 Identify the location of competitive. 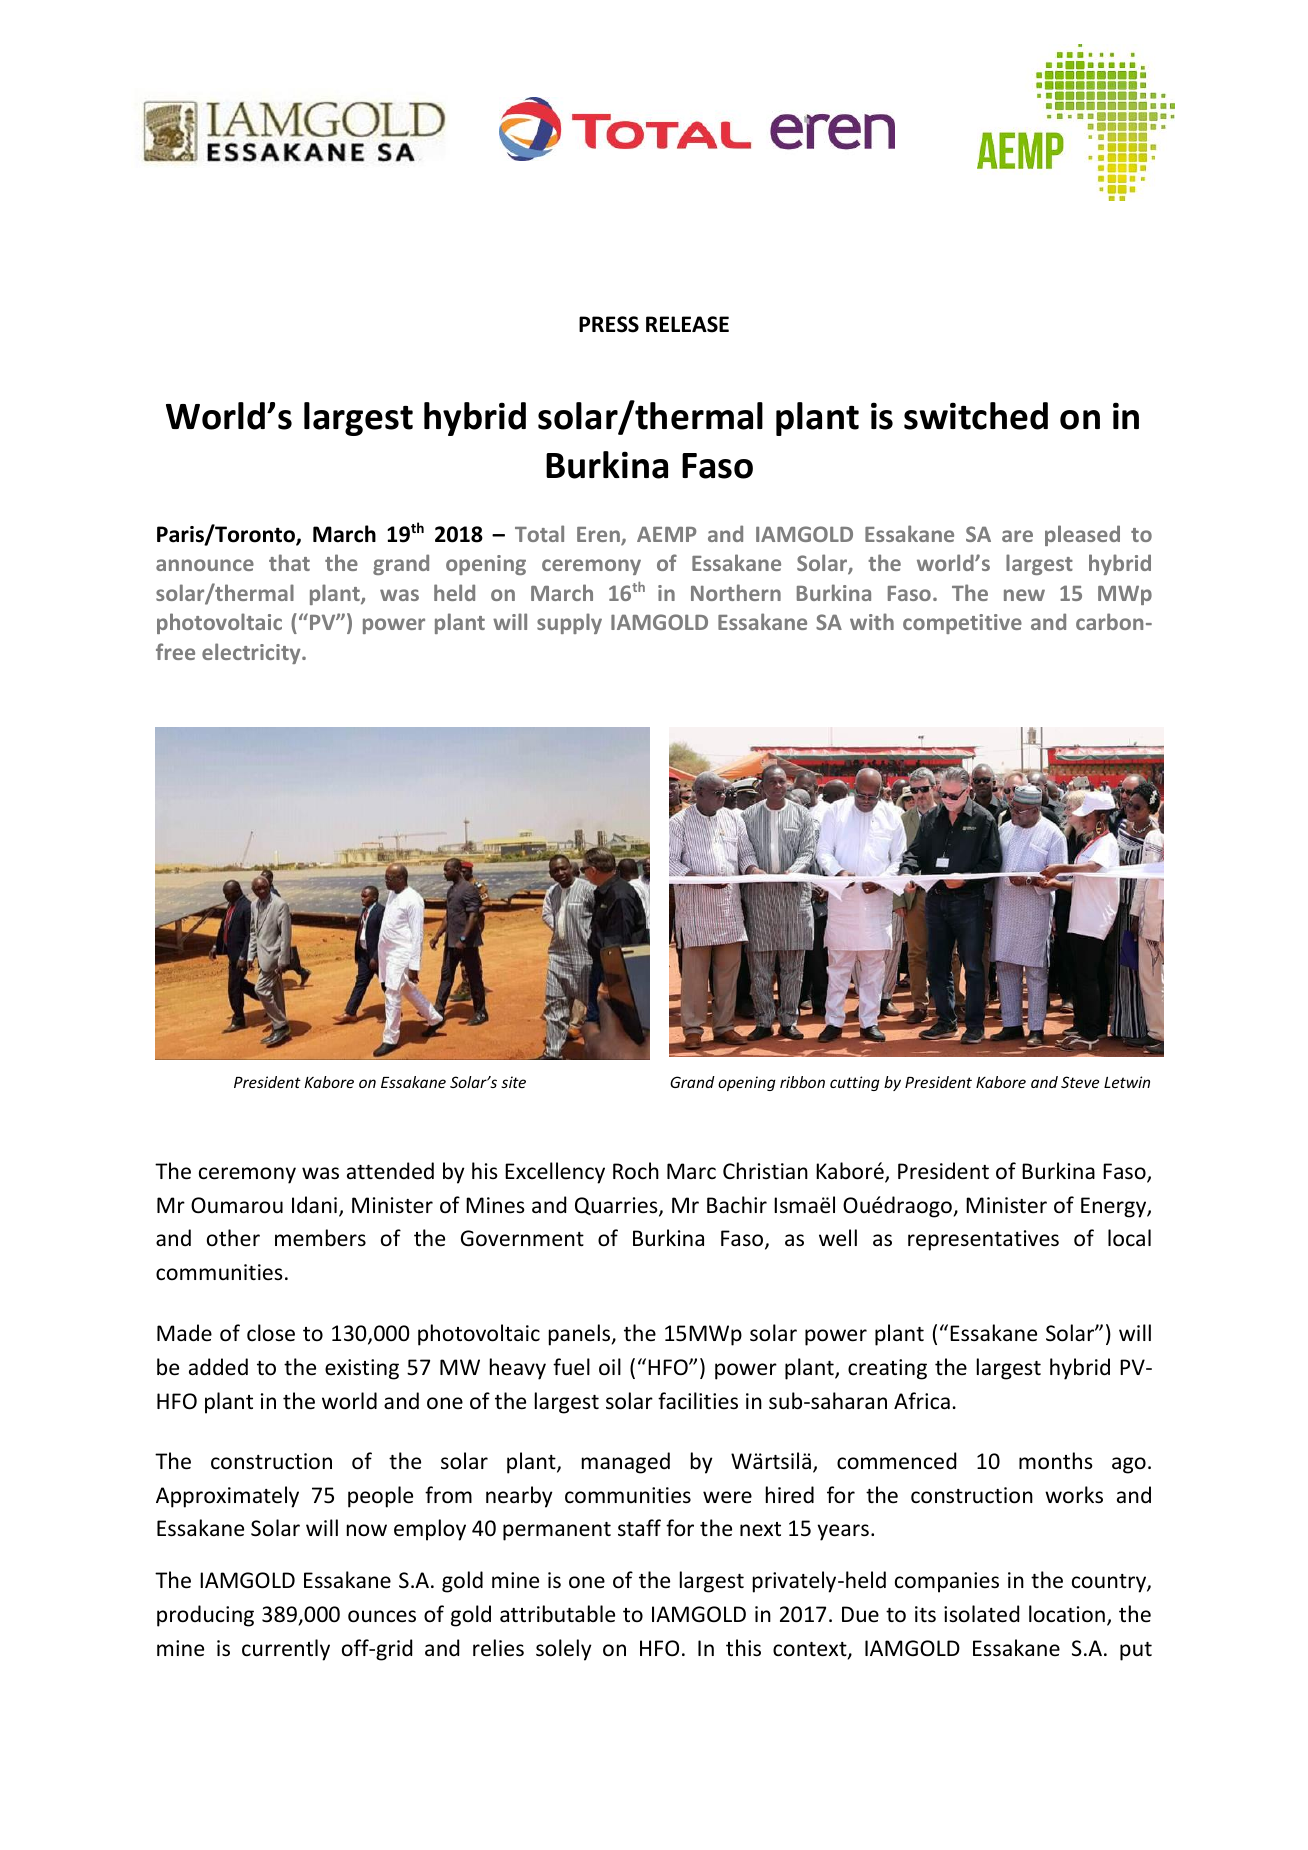
(962, 624).
